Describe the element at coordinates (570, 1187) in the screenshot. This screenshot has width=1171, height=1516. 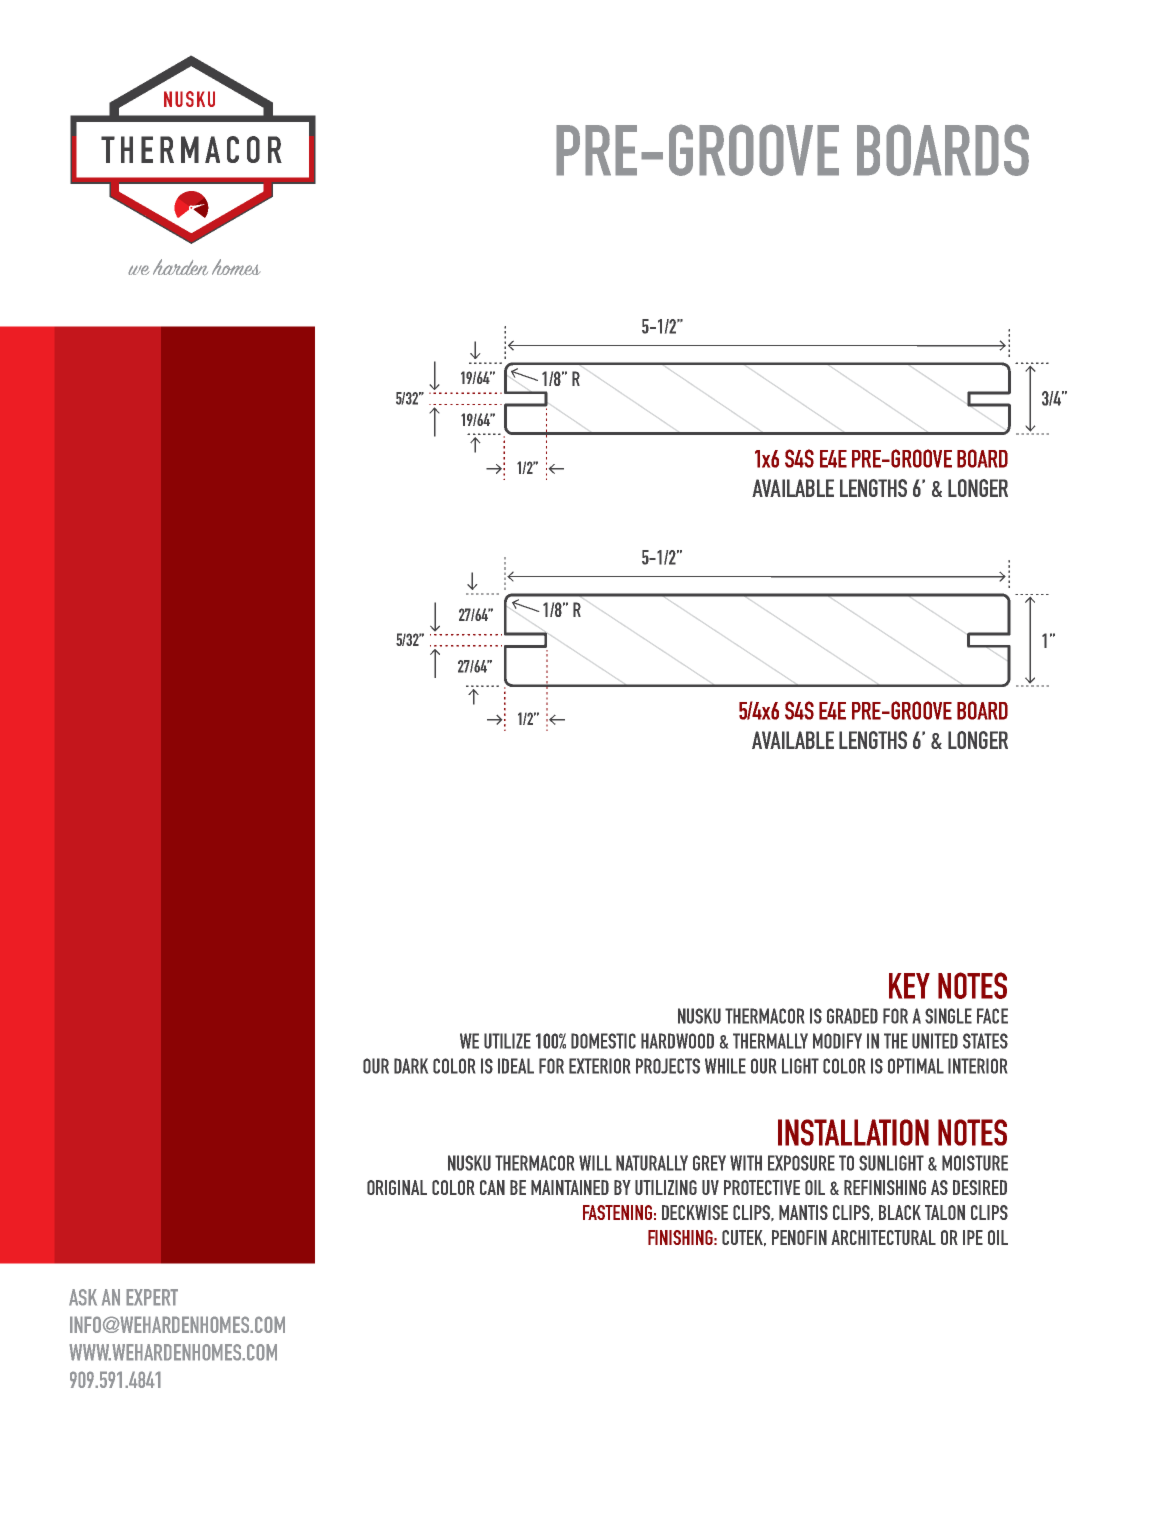
I see `MAINTAINED` at that location.
